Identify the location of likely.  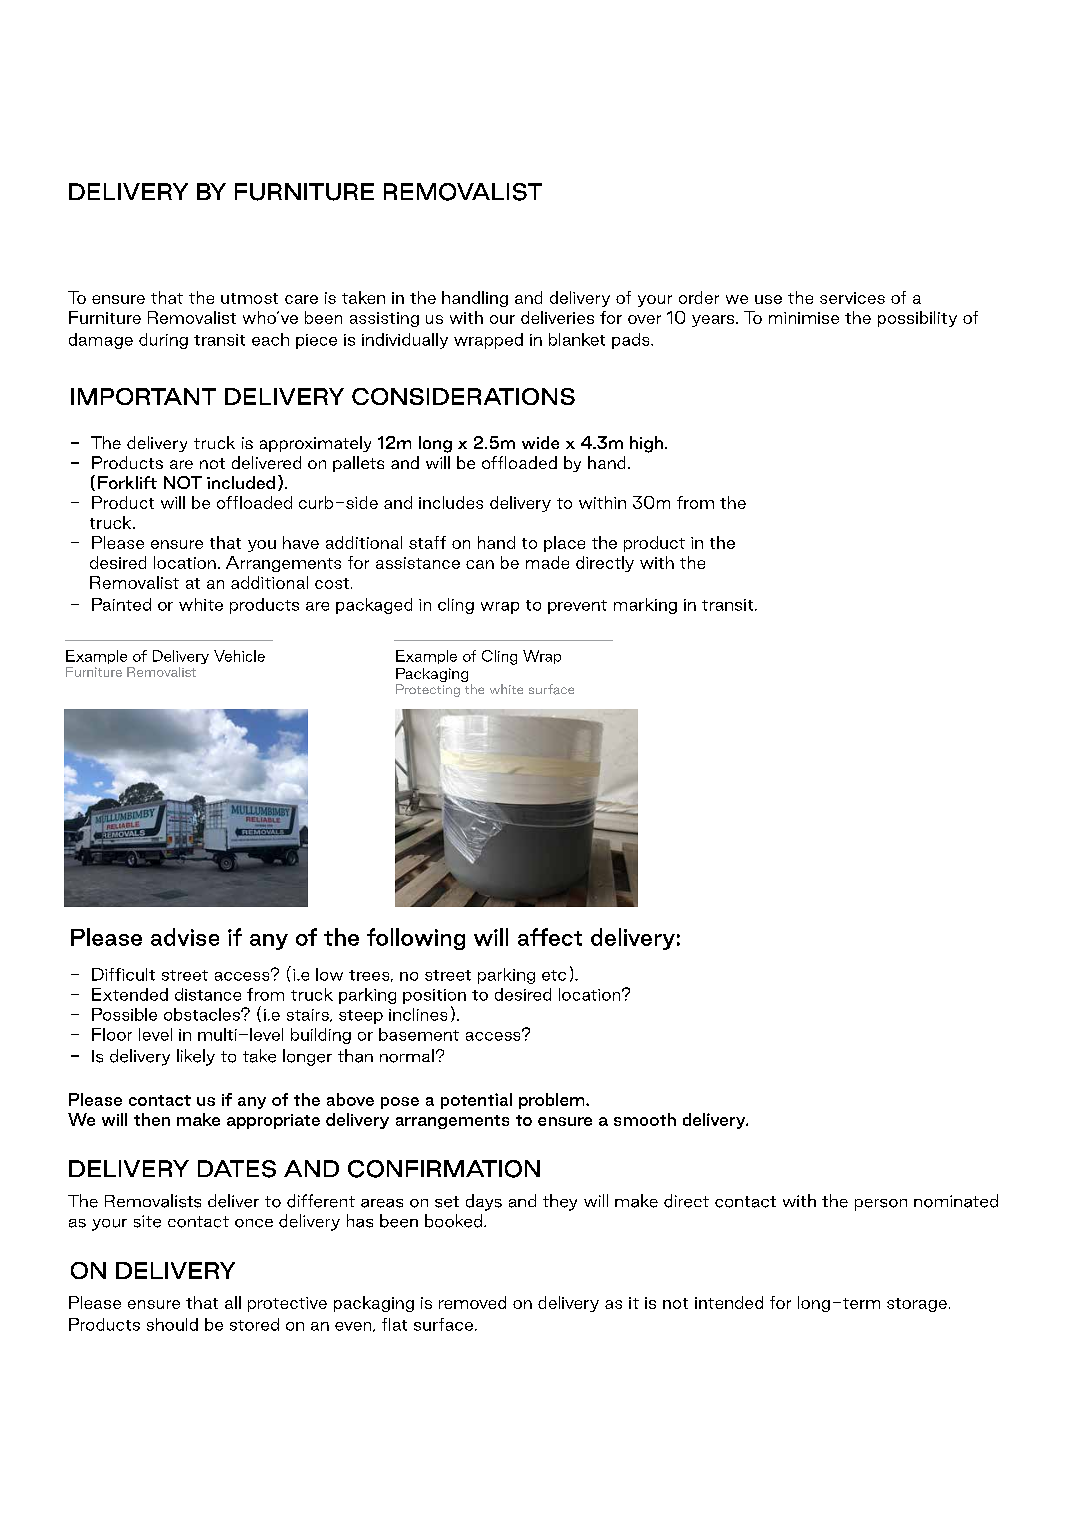
(196, 1057).
